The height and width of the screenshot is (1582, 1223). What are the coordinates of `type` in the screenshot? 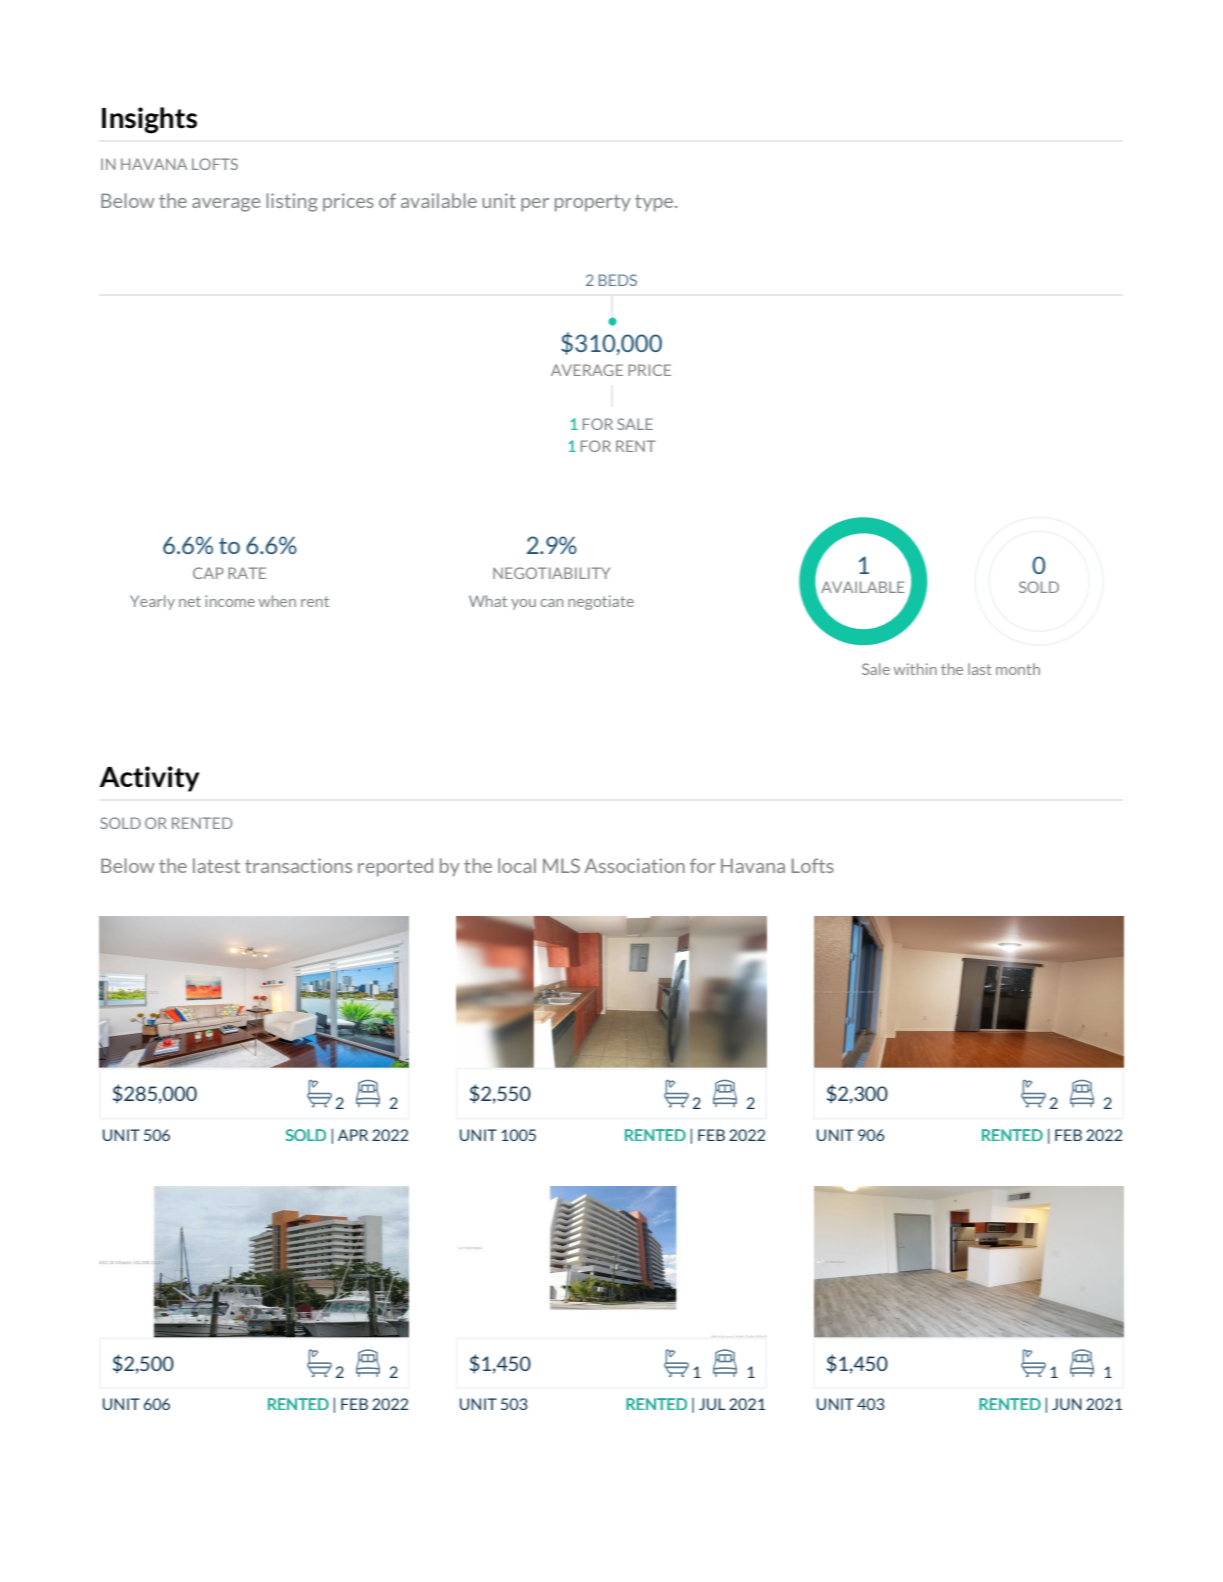 It's located at (655, 203).
